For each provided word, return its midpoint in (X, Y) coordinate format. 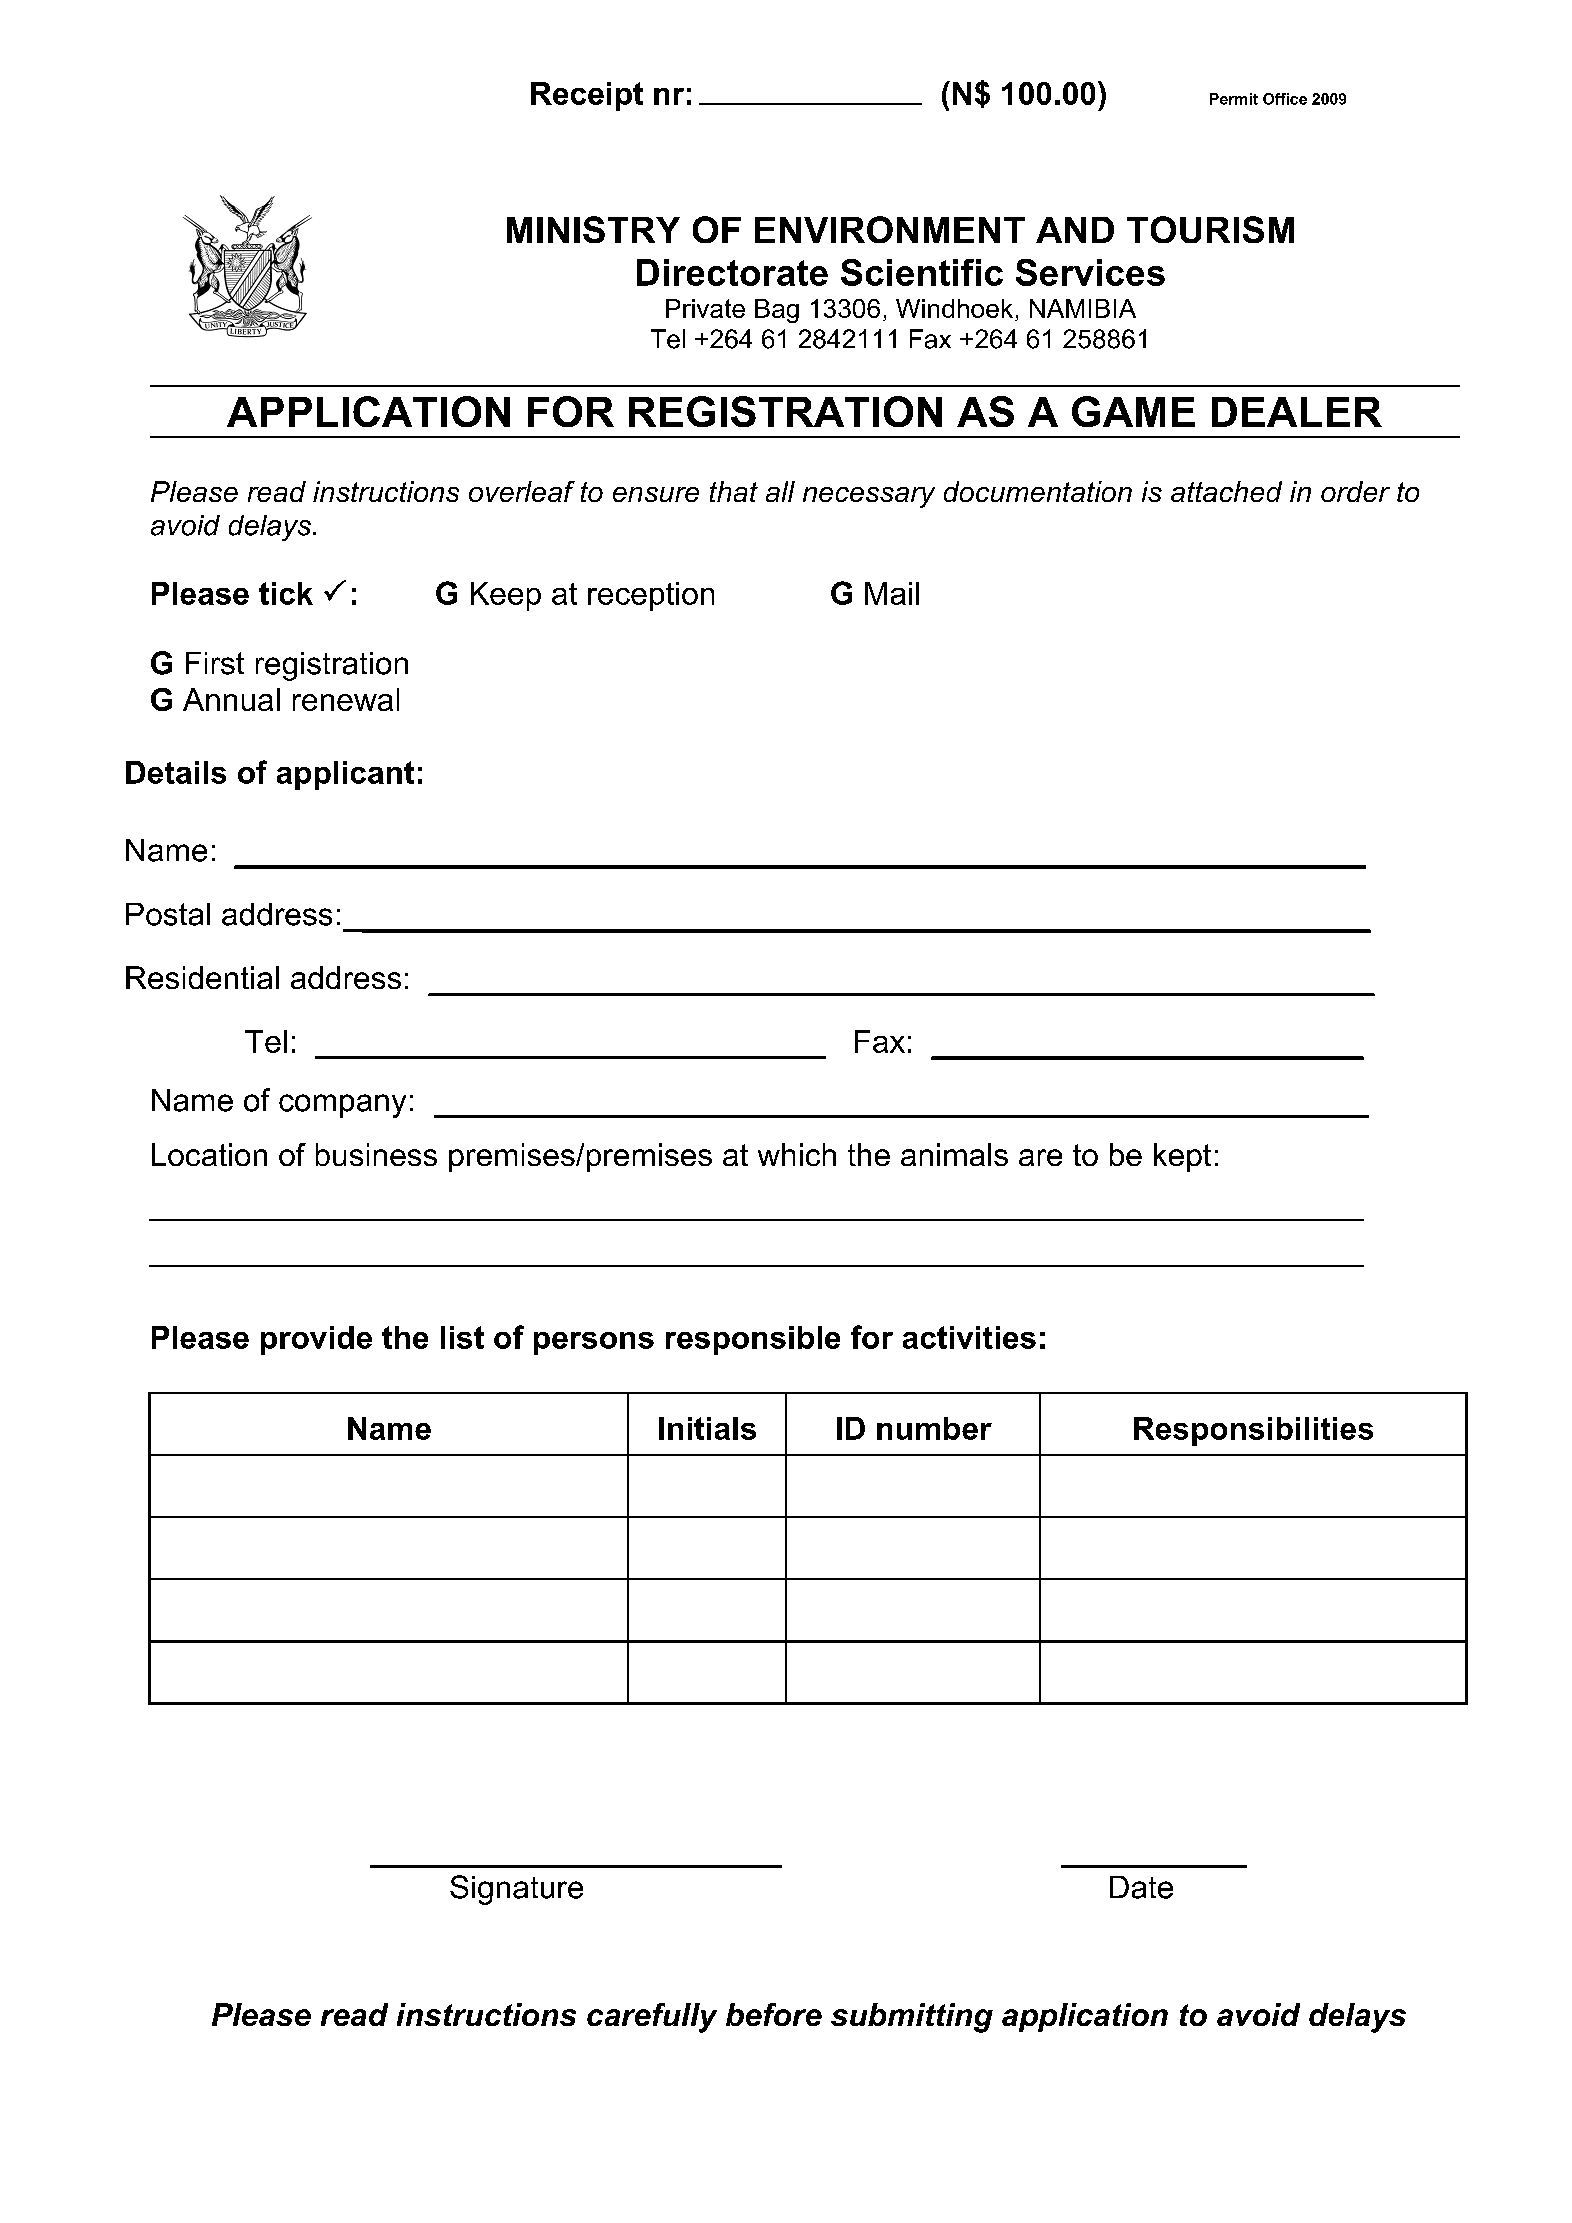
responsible (753, 1340)
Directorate (732, 272)
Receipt (587, 96)
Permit (1234, 99)
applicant (345, 775)
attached (1226, 491)
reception (651, 596)
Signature (516, 1890)
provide (316, 1340)
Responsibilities (1253, 1431)
